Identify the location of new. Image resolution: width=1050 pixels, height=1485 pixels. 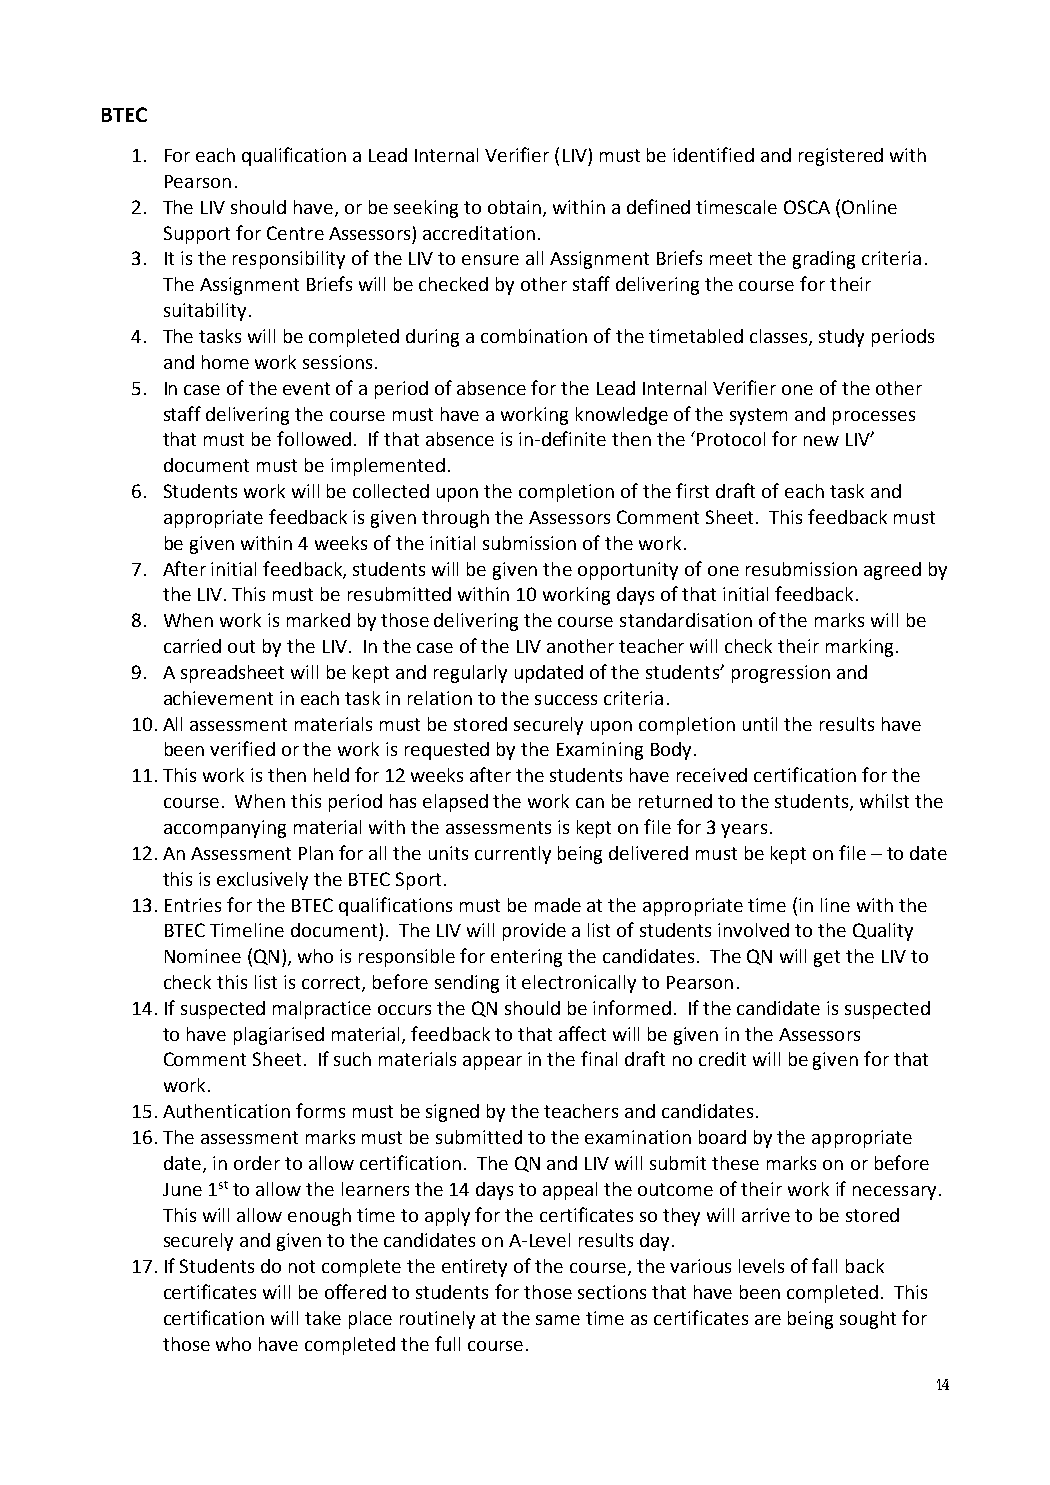
(821, 441).
